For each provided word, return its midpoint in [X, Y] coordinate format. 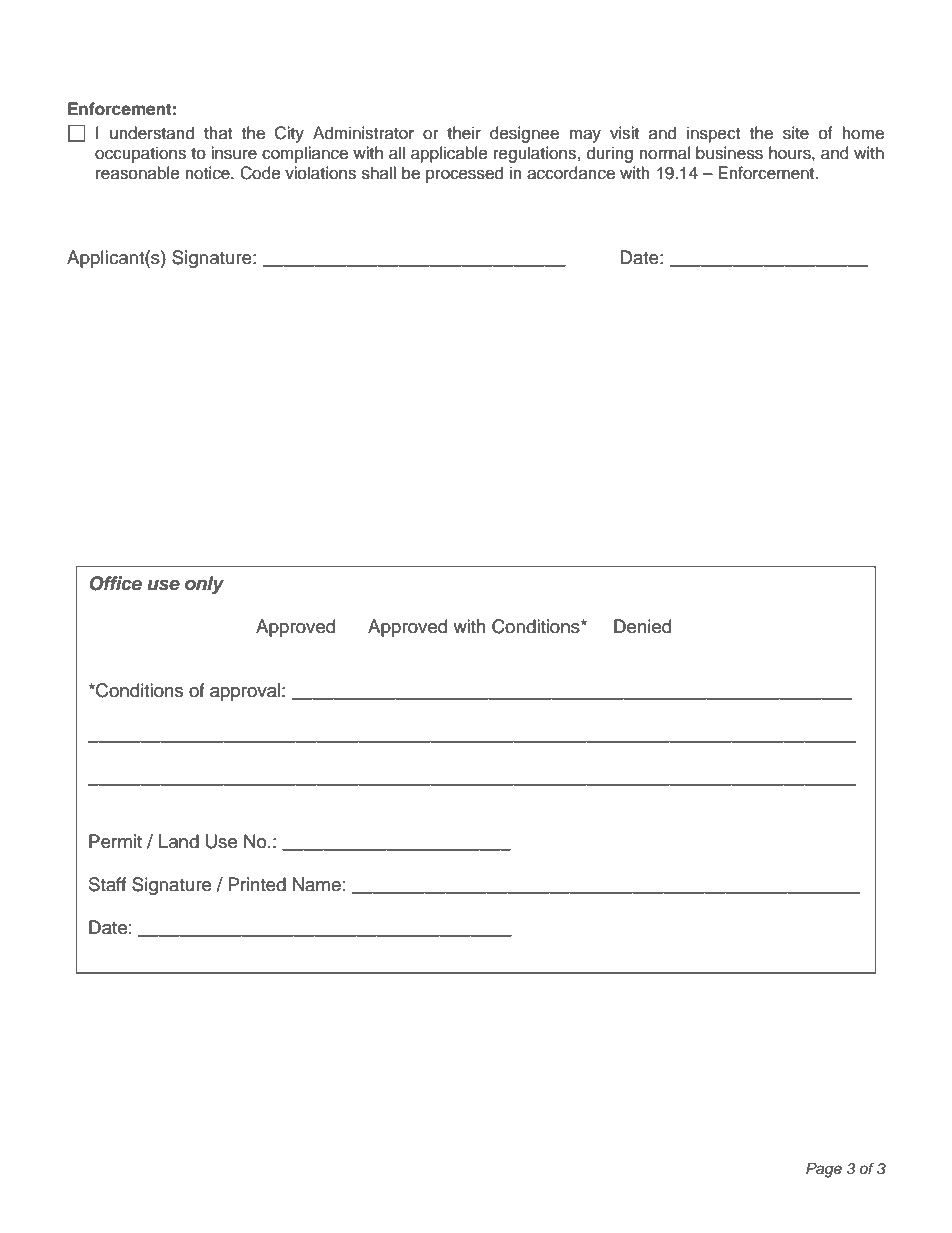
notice [208, 173]
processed [464, 174]
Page [824, 1170]
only [204, 585]
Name [317, 884]
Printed [257, 884]
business [729, 153]
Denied [642, 626]
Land [179, 841]
